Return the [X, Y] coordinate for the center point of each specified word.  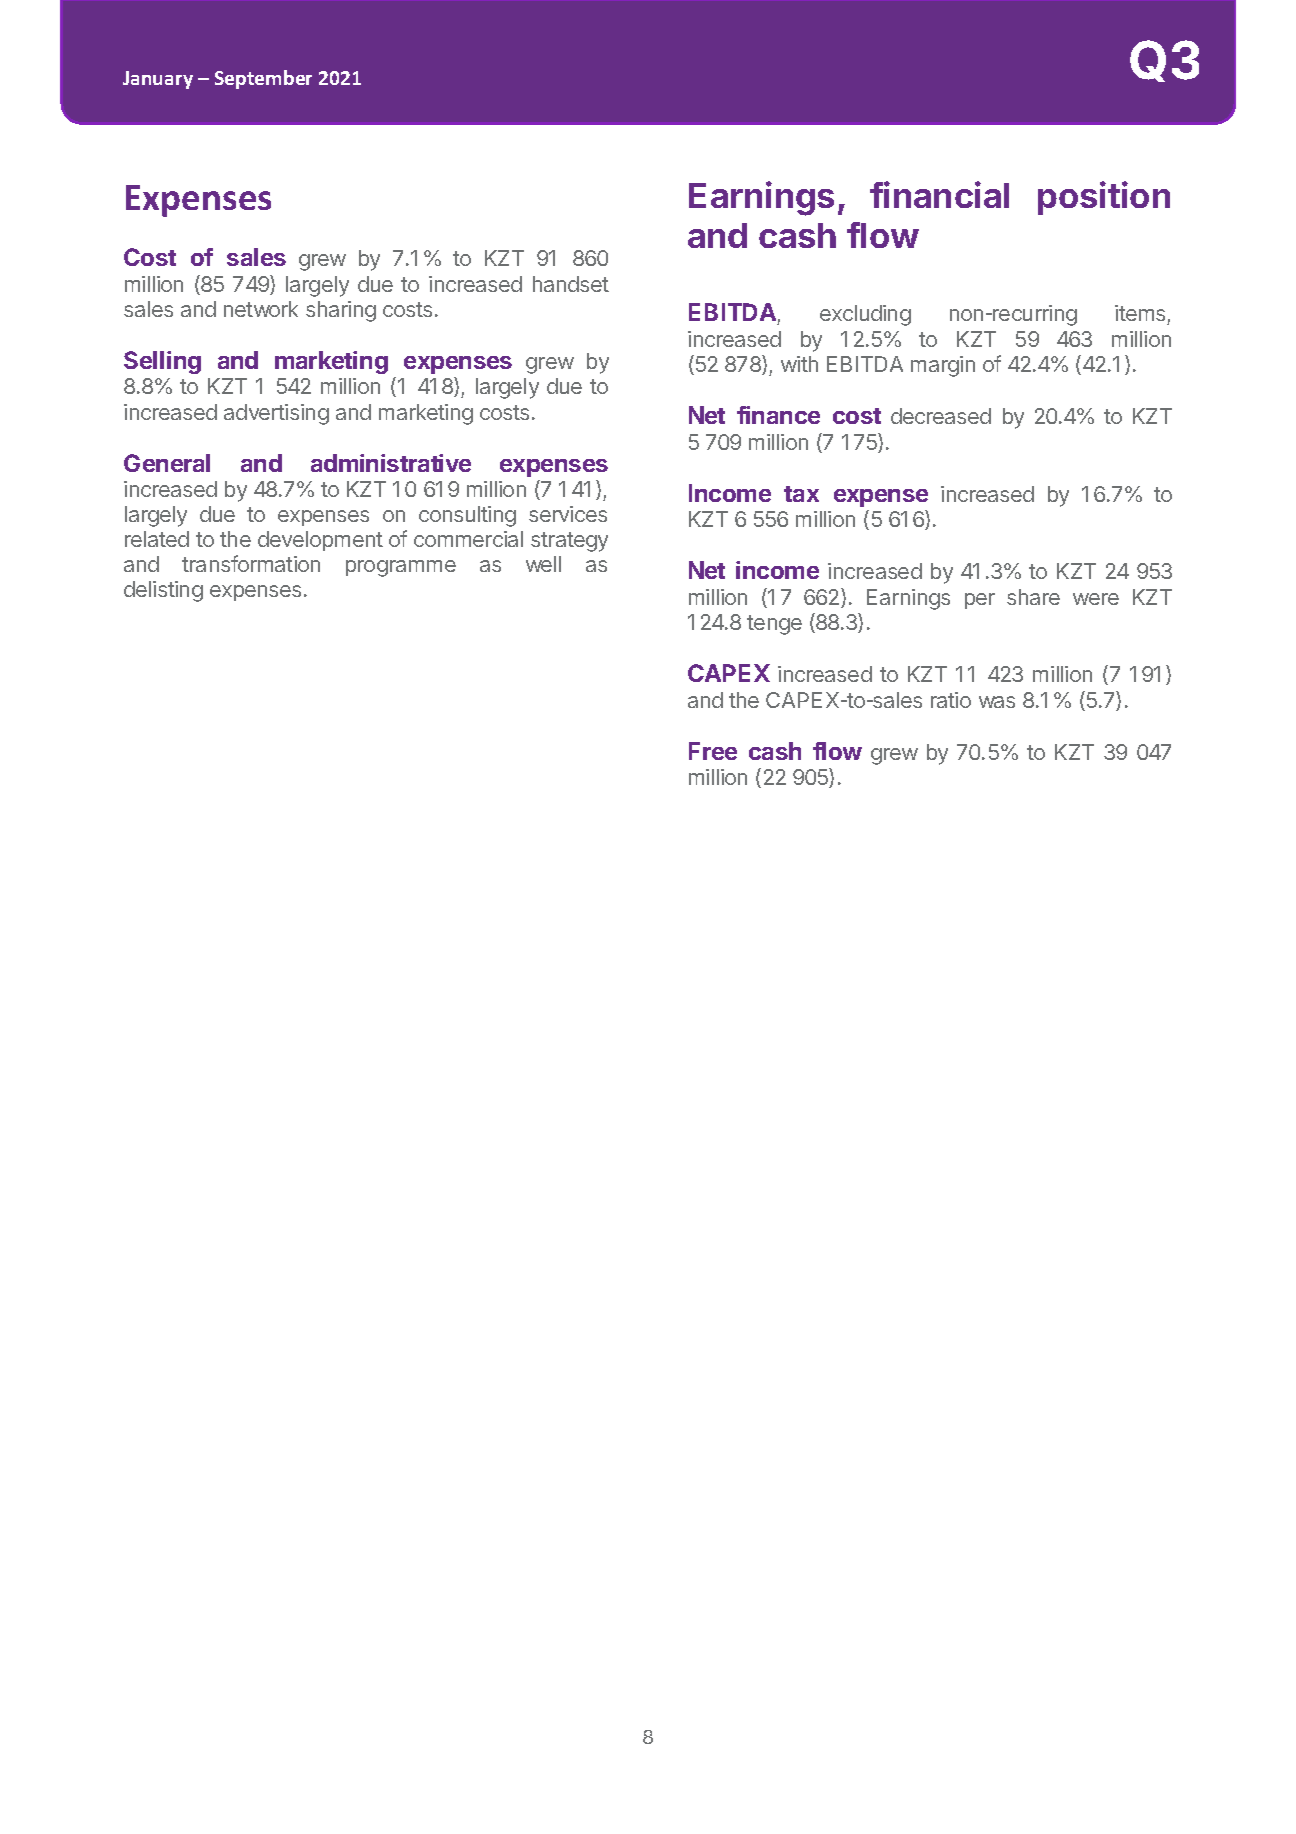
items [1141, 315]
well [543, 564]
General [167, 463]
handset [571, 284]
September [263, 79]
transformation [251, 563]
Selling [162, 362]
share [1033, 597]
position [1104, 198]
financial [939, 194]
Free [713, 751]
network [261, 309]
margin [943, 366]
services [568, 514]
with [799, 364]
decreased [941, 416]
